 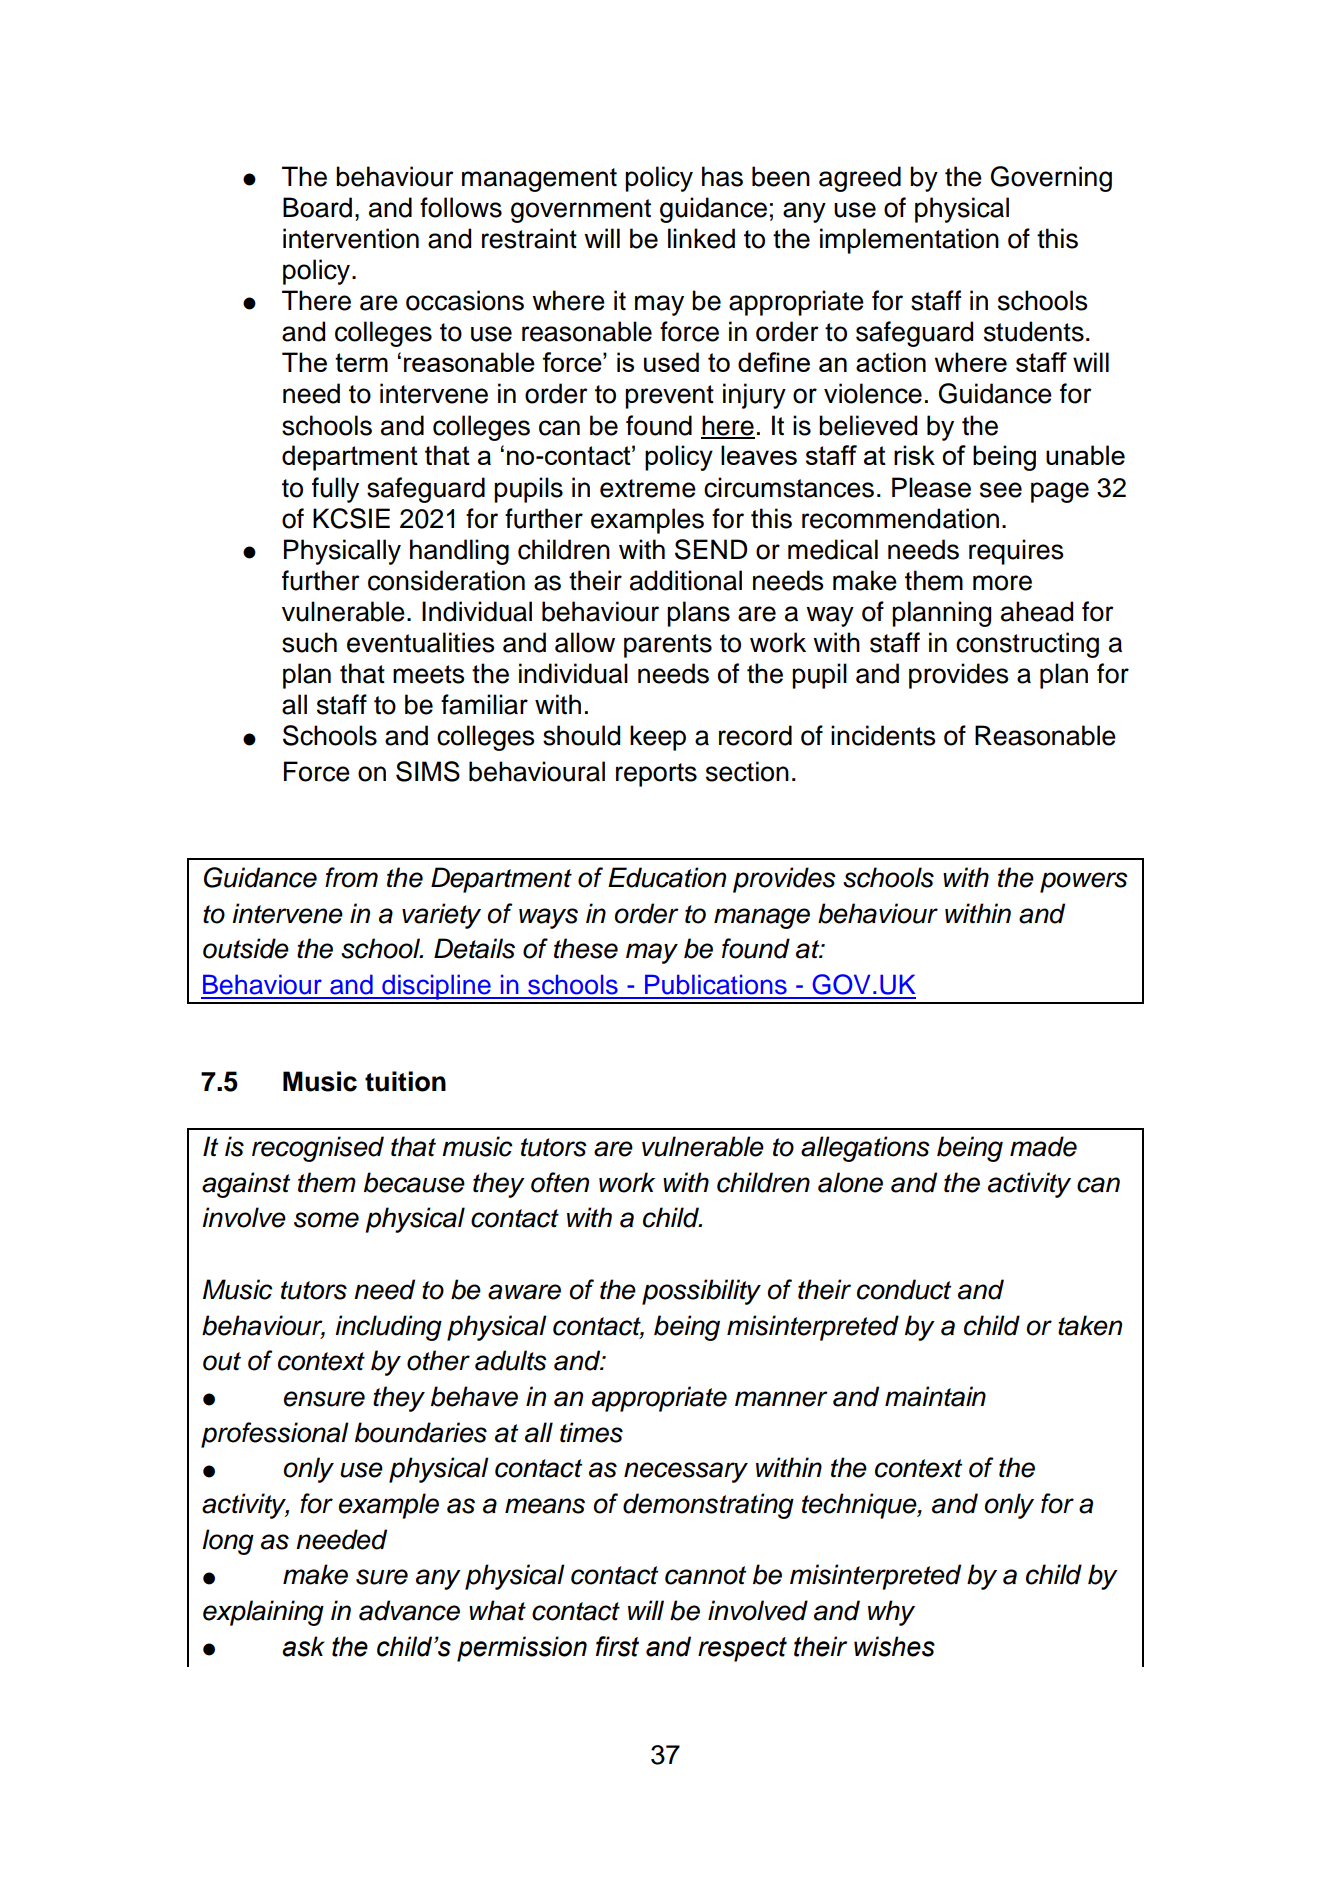 What do you see at coordinates (318, 1149) in the screenshot?
I see `recognised` at bounding box center [318, 1149].
